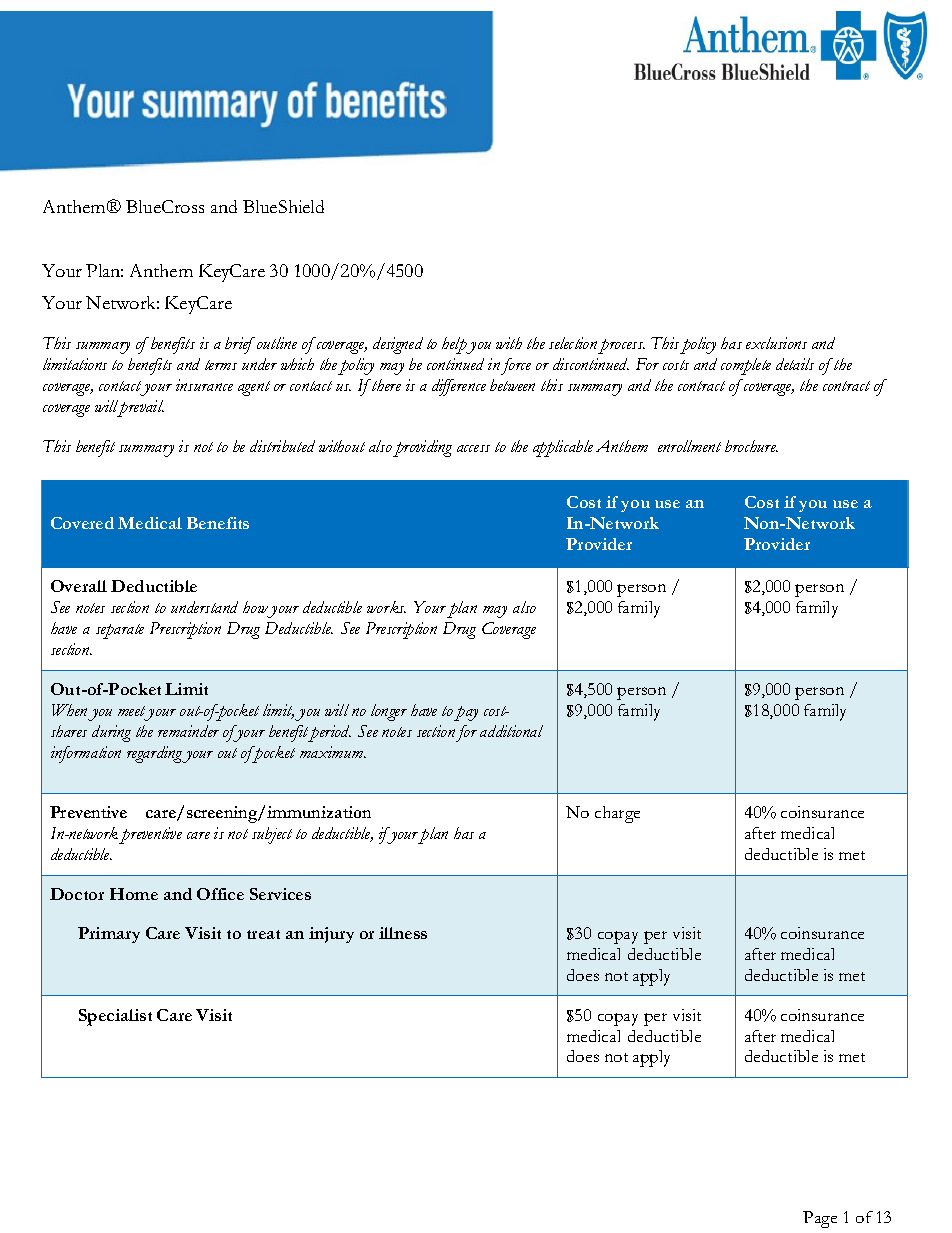 The image size is (952, 1233). Describe the element at coordinates (156, 754) in the page. I see `regarding` at that location.
